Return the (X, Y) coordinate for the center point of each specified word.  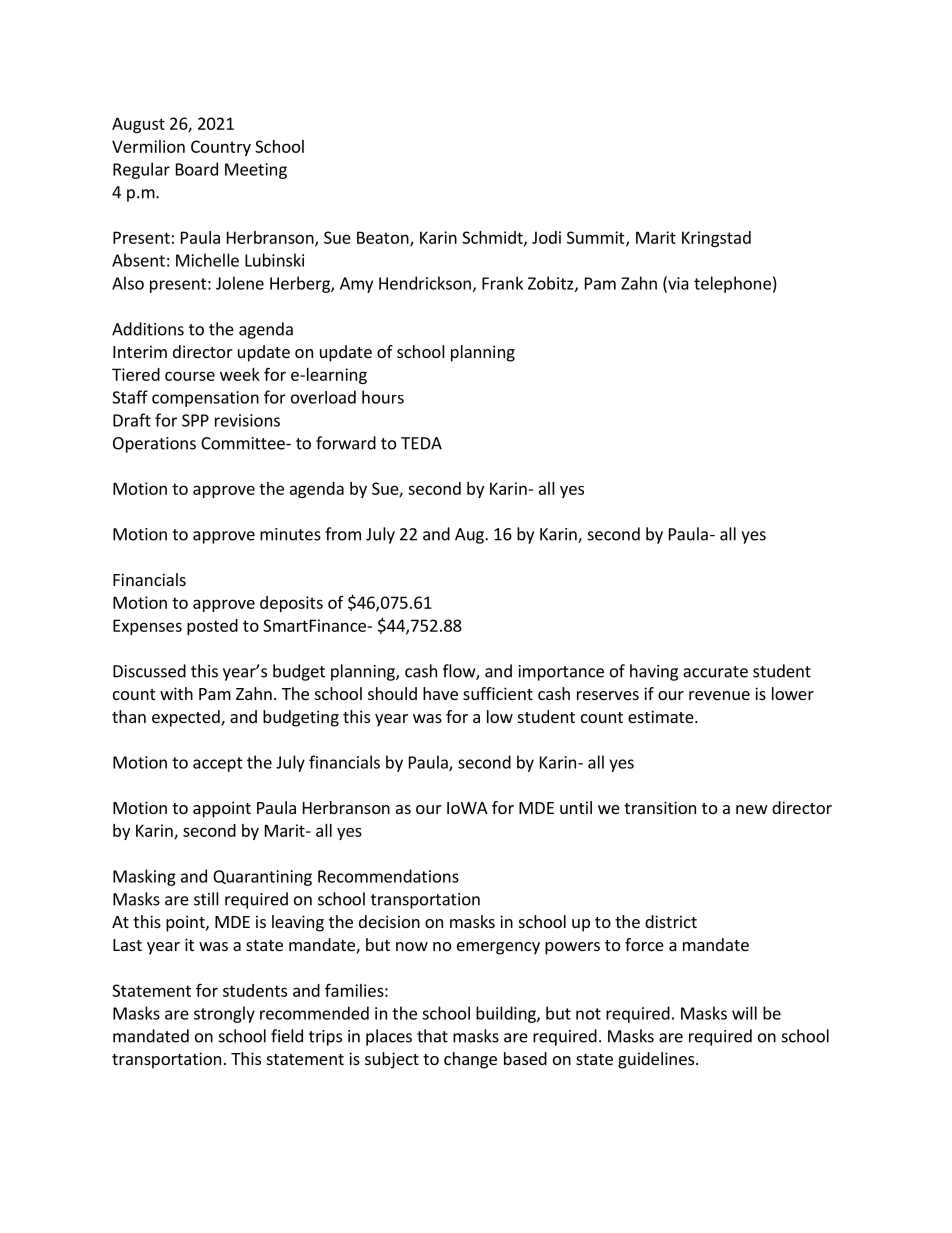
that (432, 1036)
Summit (597, 238)
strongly (224, 1014)
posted (212, 627)
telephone (732, 284)
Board (197, 169)
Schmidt (493, 238)
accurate (715, 672)
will (744, 1013)
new (752, 809)
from (343, 534)
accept (218, 764)
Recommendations (388, 876)
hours (383, 397)
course (190, 376)
